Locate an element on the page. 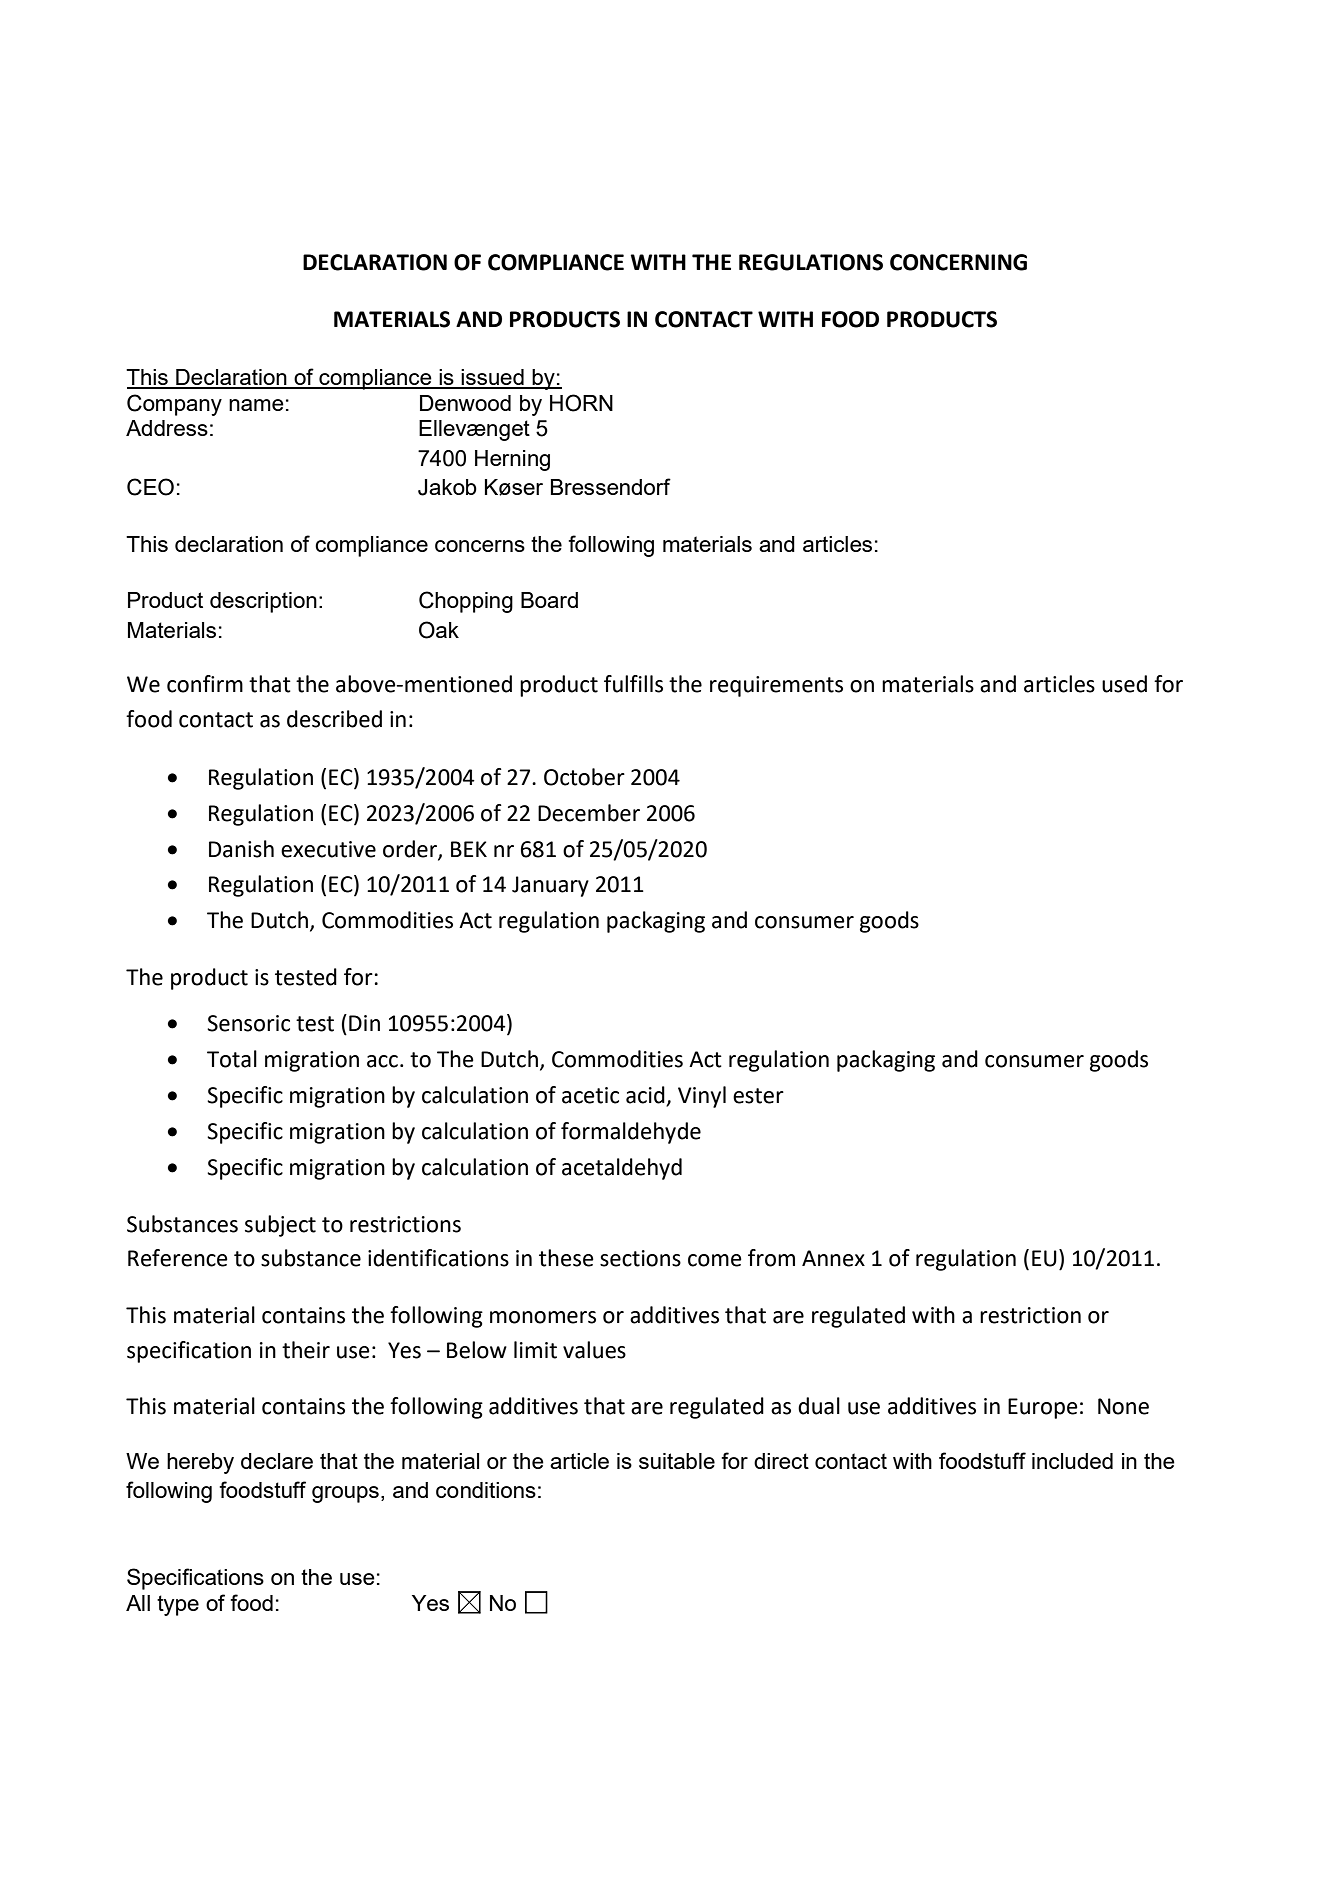  January is located at coordinates (550, 886).
